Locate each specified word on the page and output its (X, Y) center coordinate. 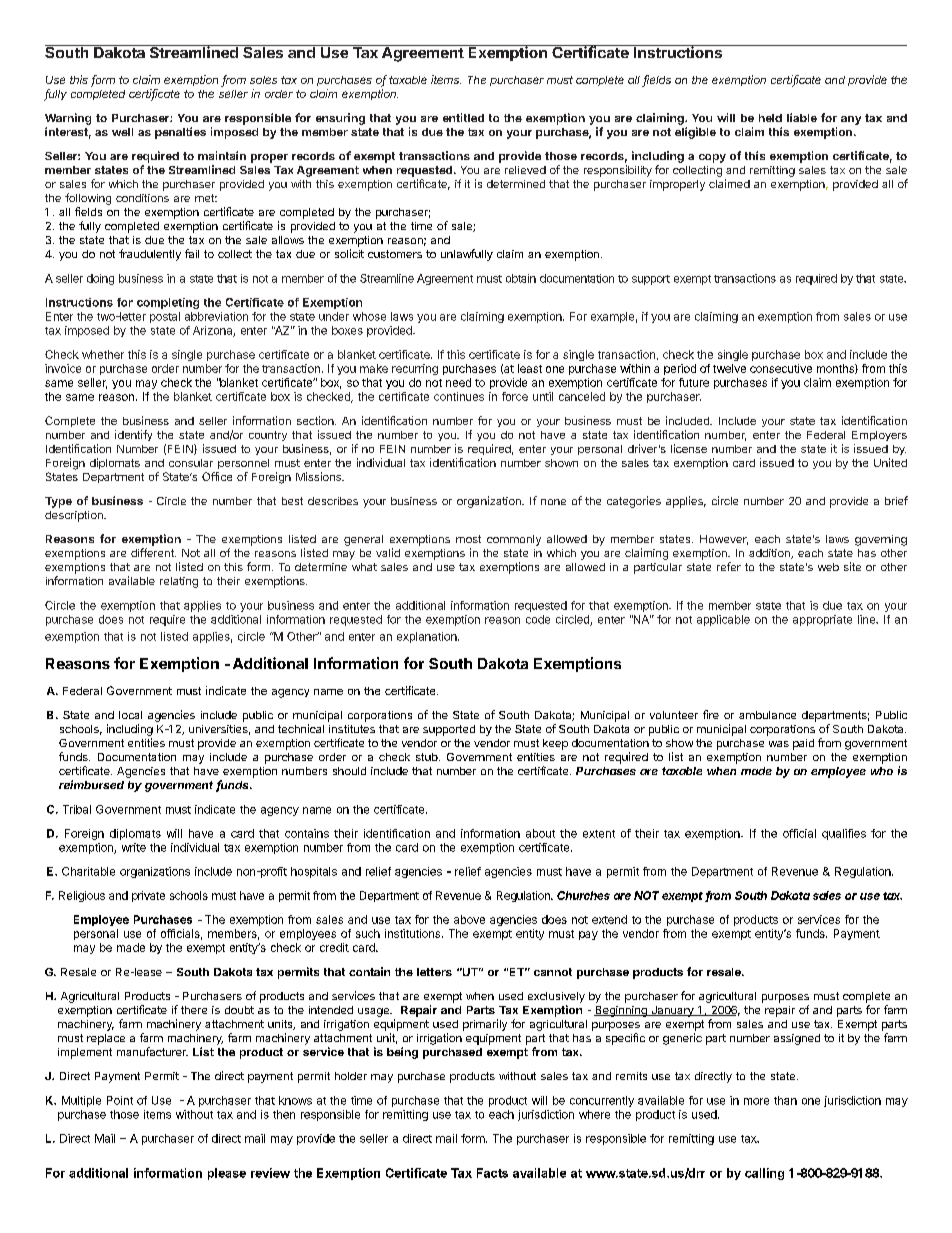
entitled (463, 117)
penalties (180, 133)
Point (120, 1100)
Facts (492, 1173)
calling (764, 1174)
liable (802, 117)
